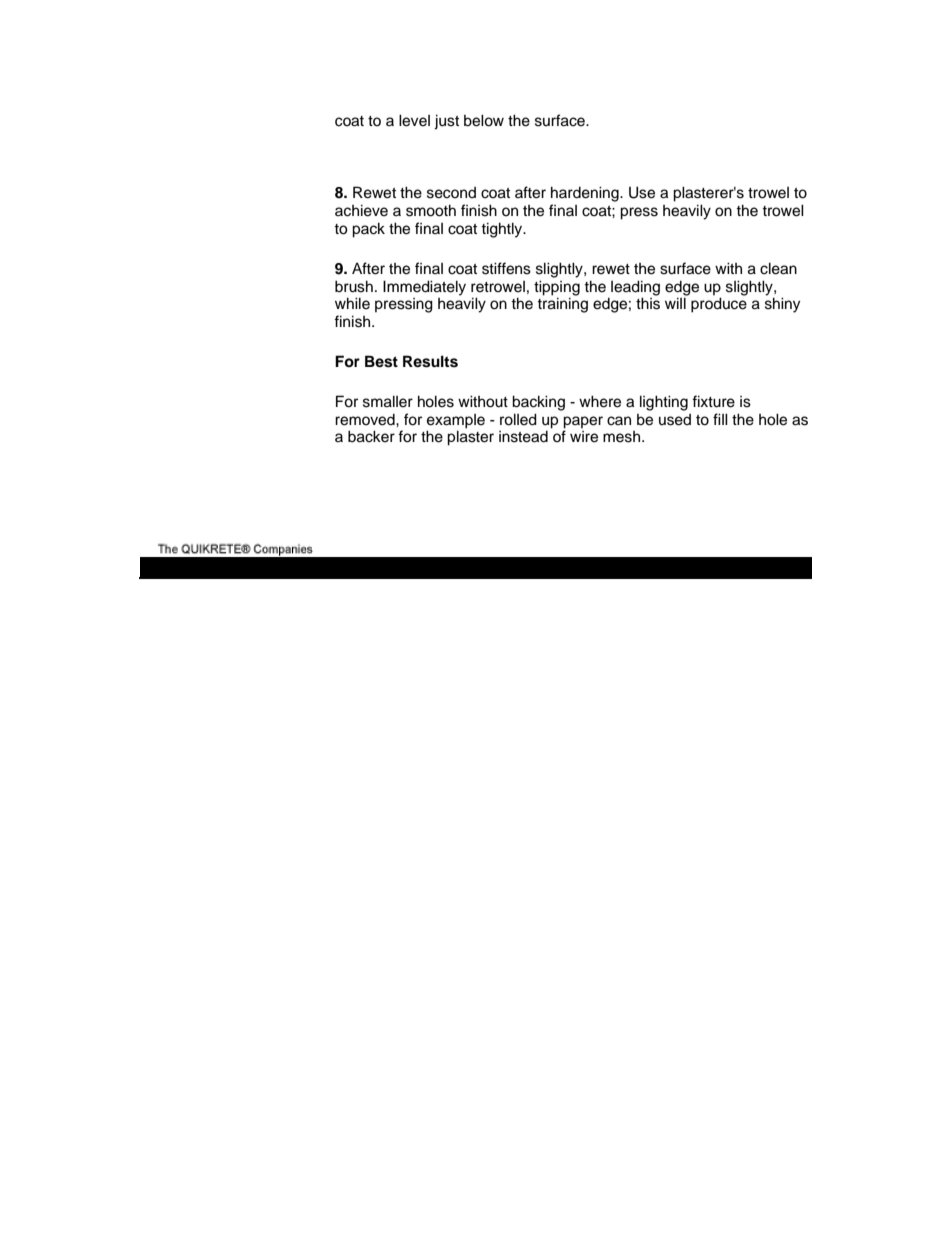 The height and width of the screenshot is (1233, 952). Describe the element at coordinates (586, 194) in the screenshot. I see `hardening` at that location.
